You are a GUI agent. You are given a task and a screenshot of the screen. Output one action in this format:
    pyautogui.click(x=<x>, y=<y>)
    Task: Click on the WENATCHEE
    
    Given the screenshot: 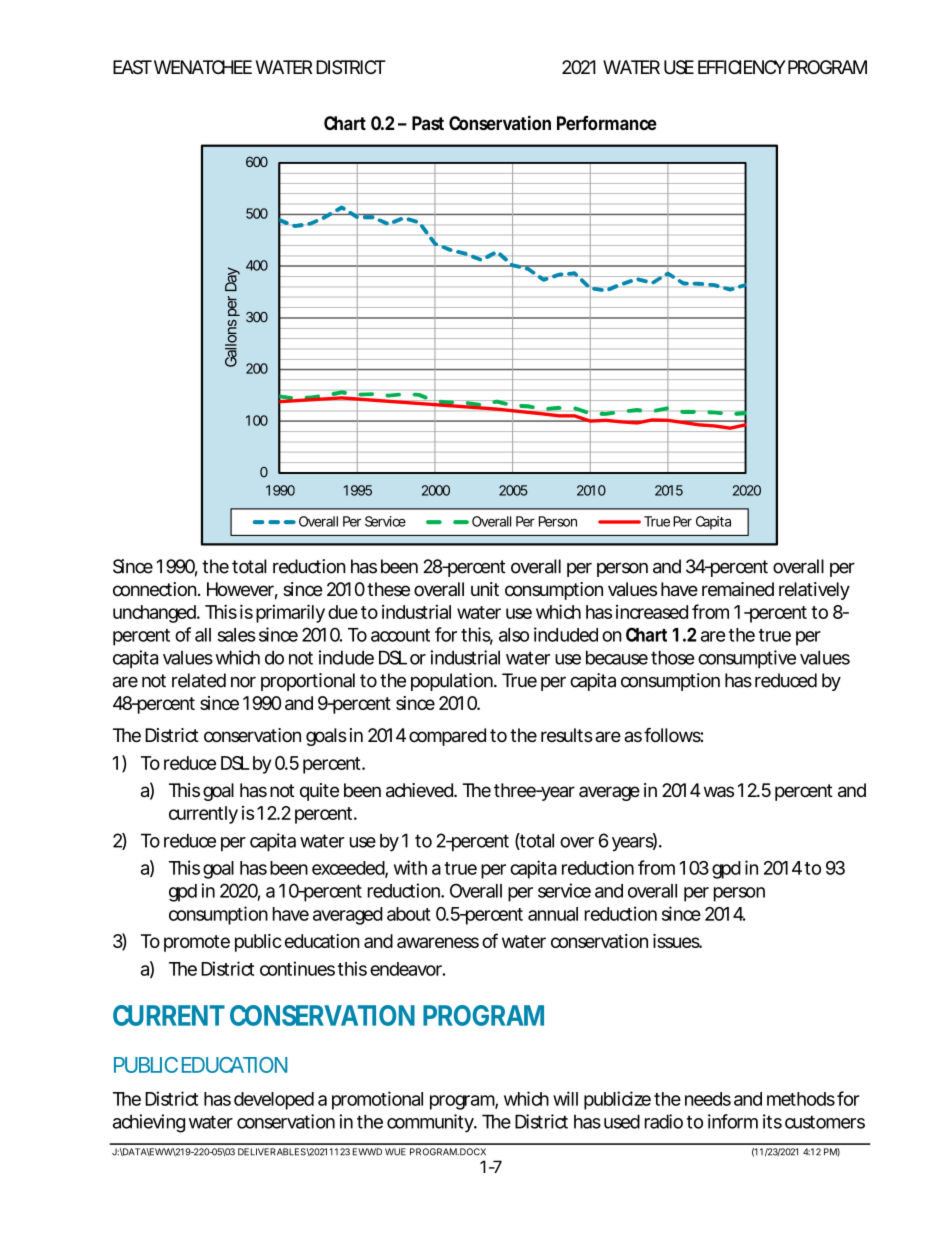 What is the action you would take?
    pyautogui.click(x=201, y=67)
